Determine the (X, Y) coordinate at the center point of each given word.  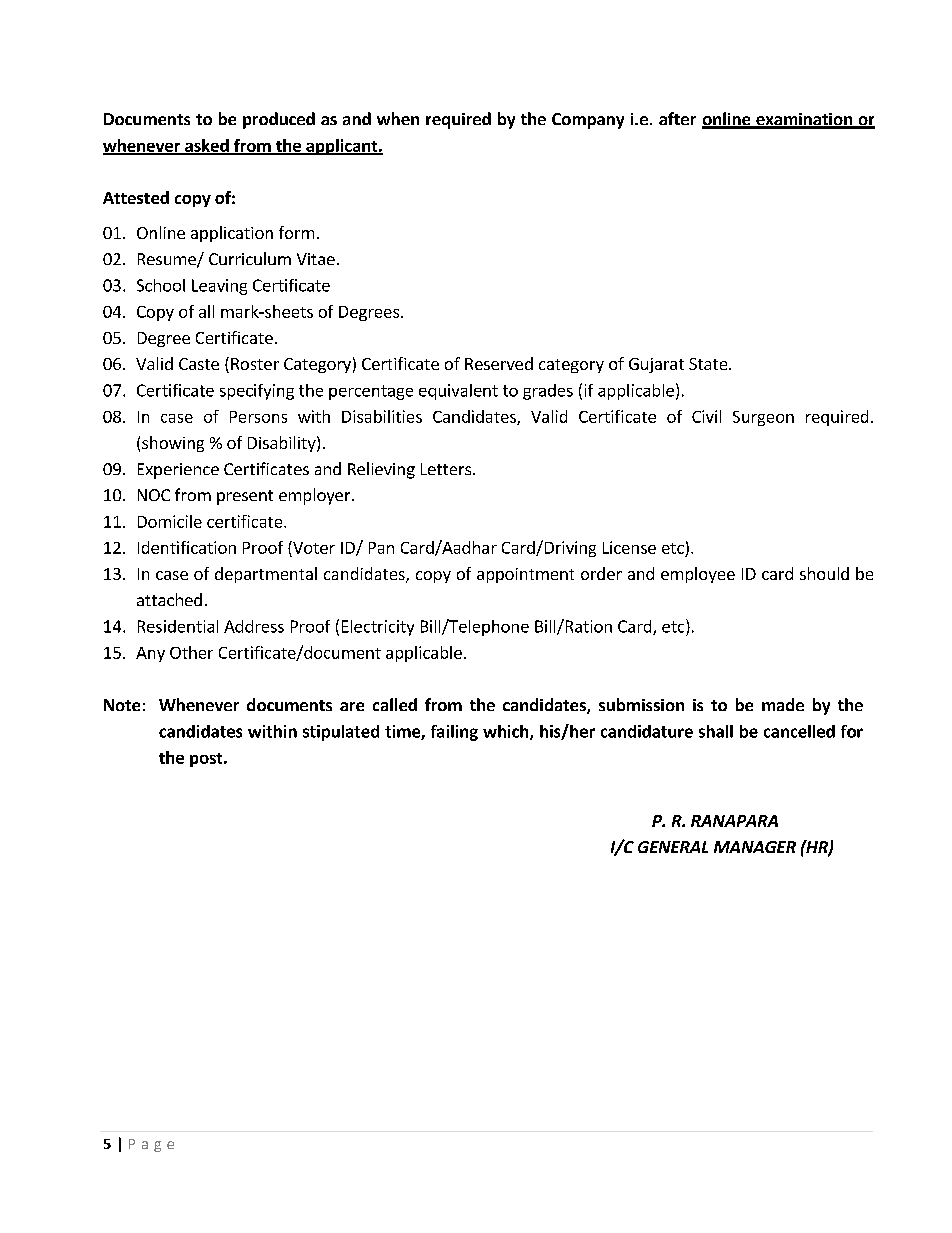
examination (804, 120)
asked (207, 146)
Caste (199, 364)
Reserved (499, 363)
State (709, 364)
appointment (525, 575)
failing (454, 733)
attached (169, 599)
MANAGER (755, 847)
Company (588, 121)
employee (698, 575)
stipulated (341, 733)
